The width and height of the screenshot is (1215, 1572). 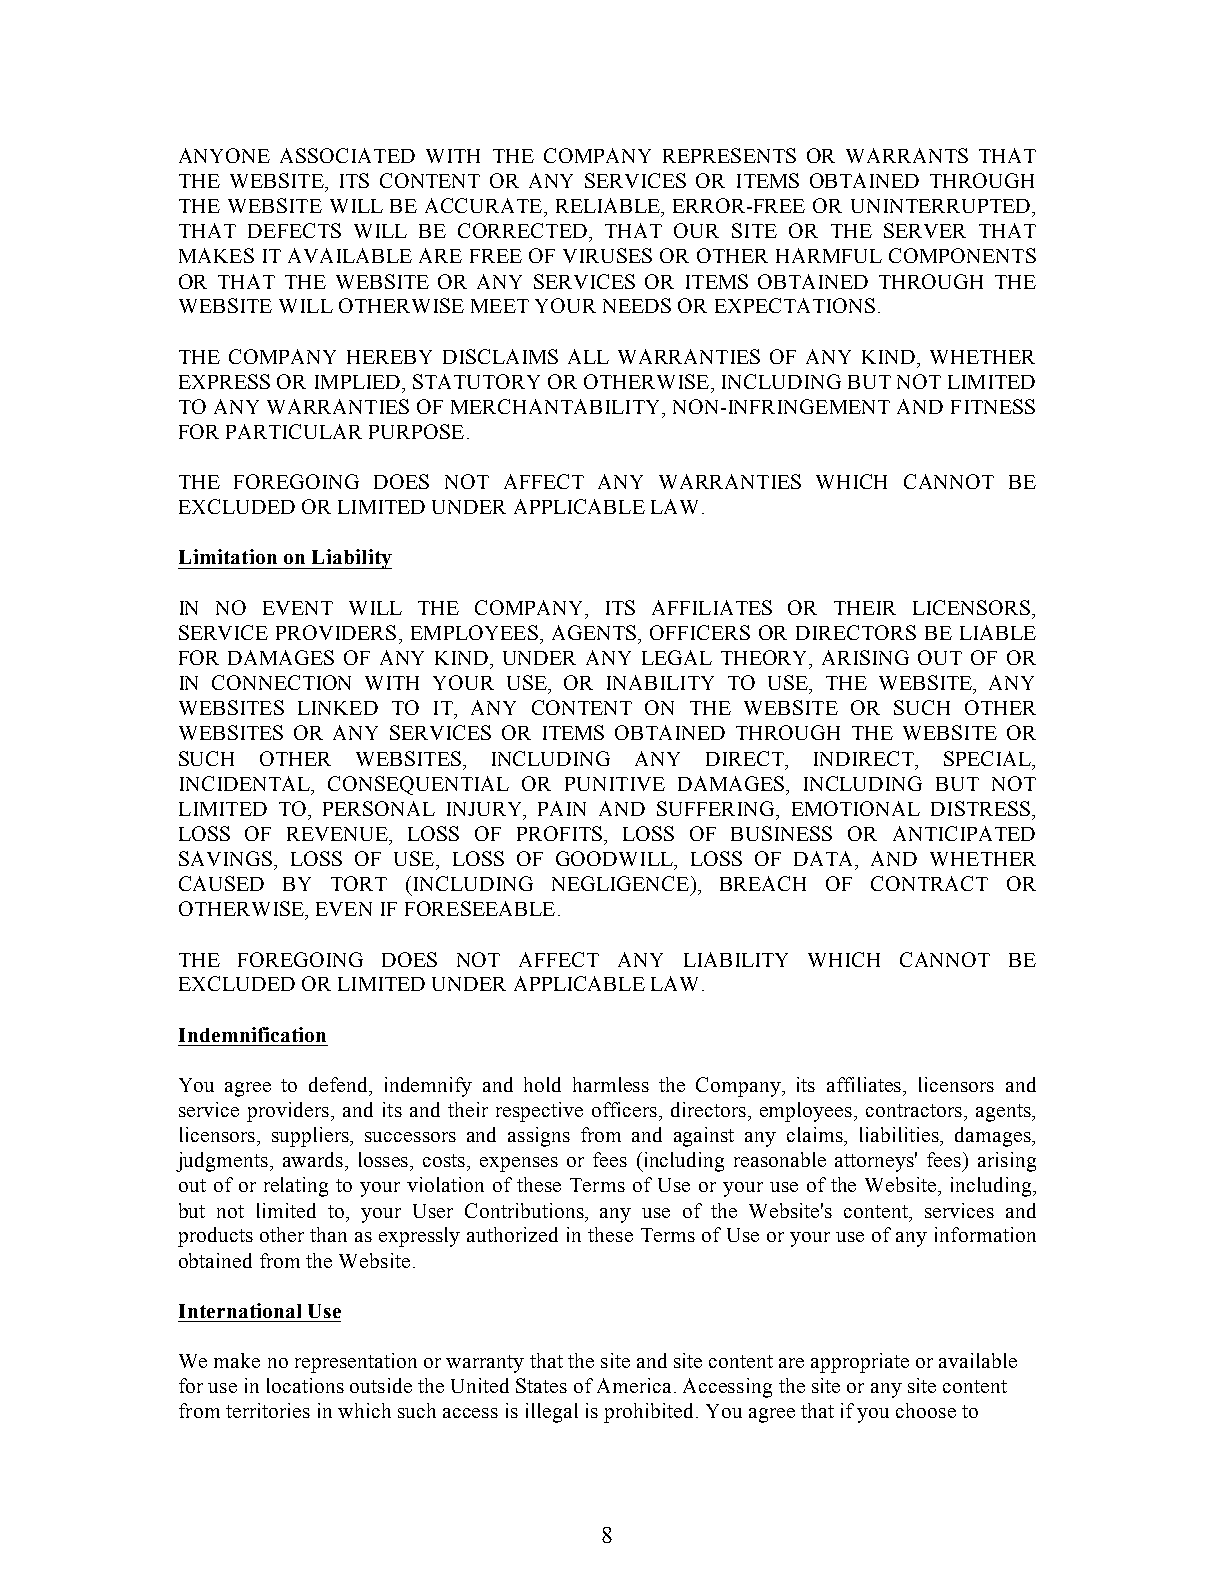 What do you see at coordinates (305, 1385) in the screenshot?
I see `locations` at bounding box center [305, 1385].
